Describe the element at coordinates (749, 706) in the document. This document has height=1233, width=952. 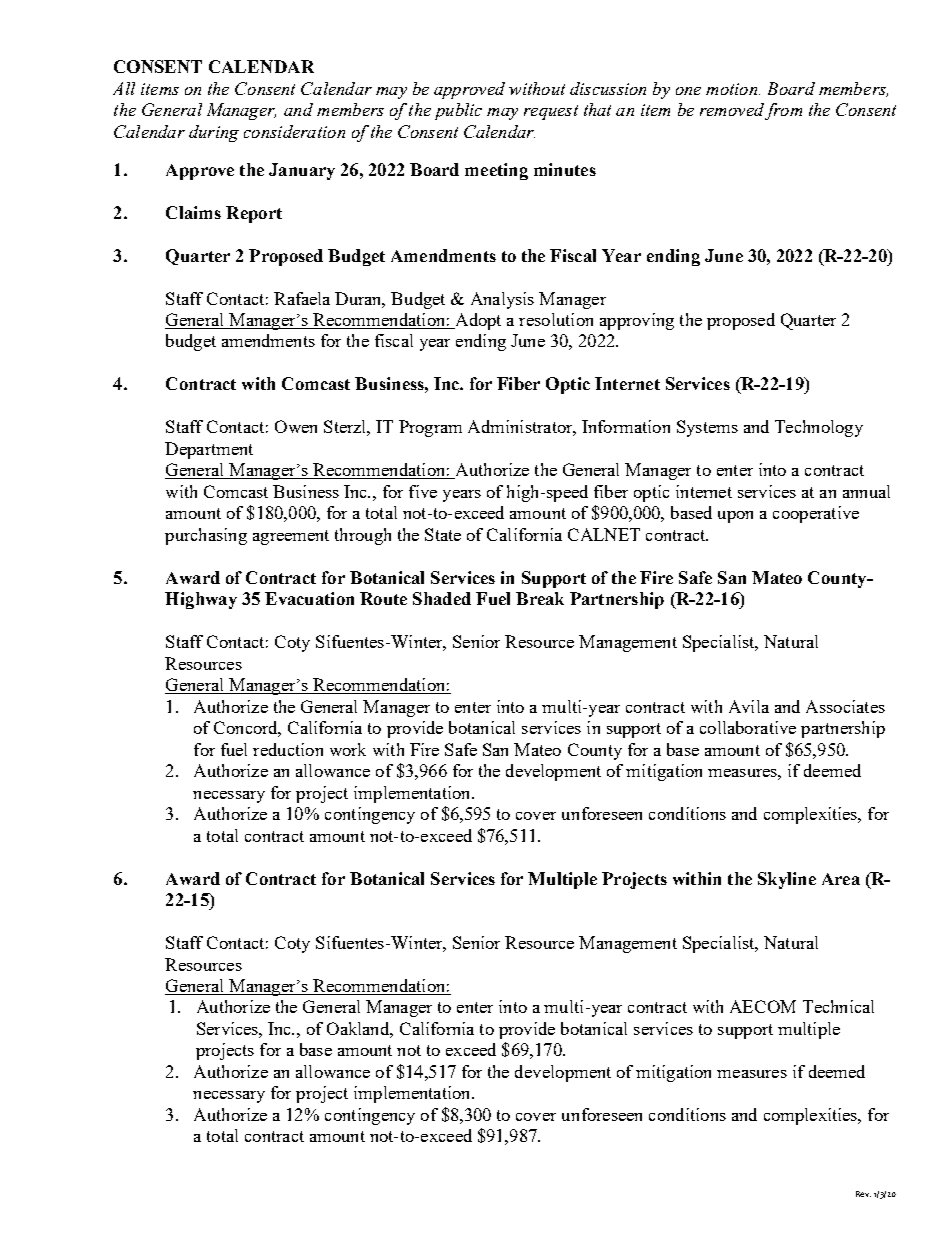
I see `Avila` at that location.
